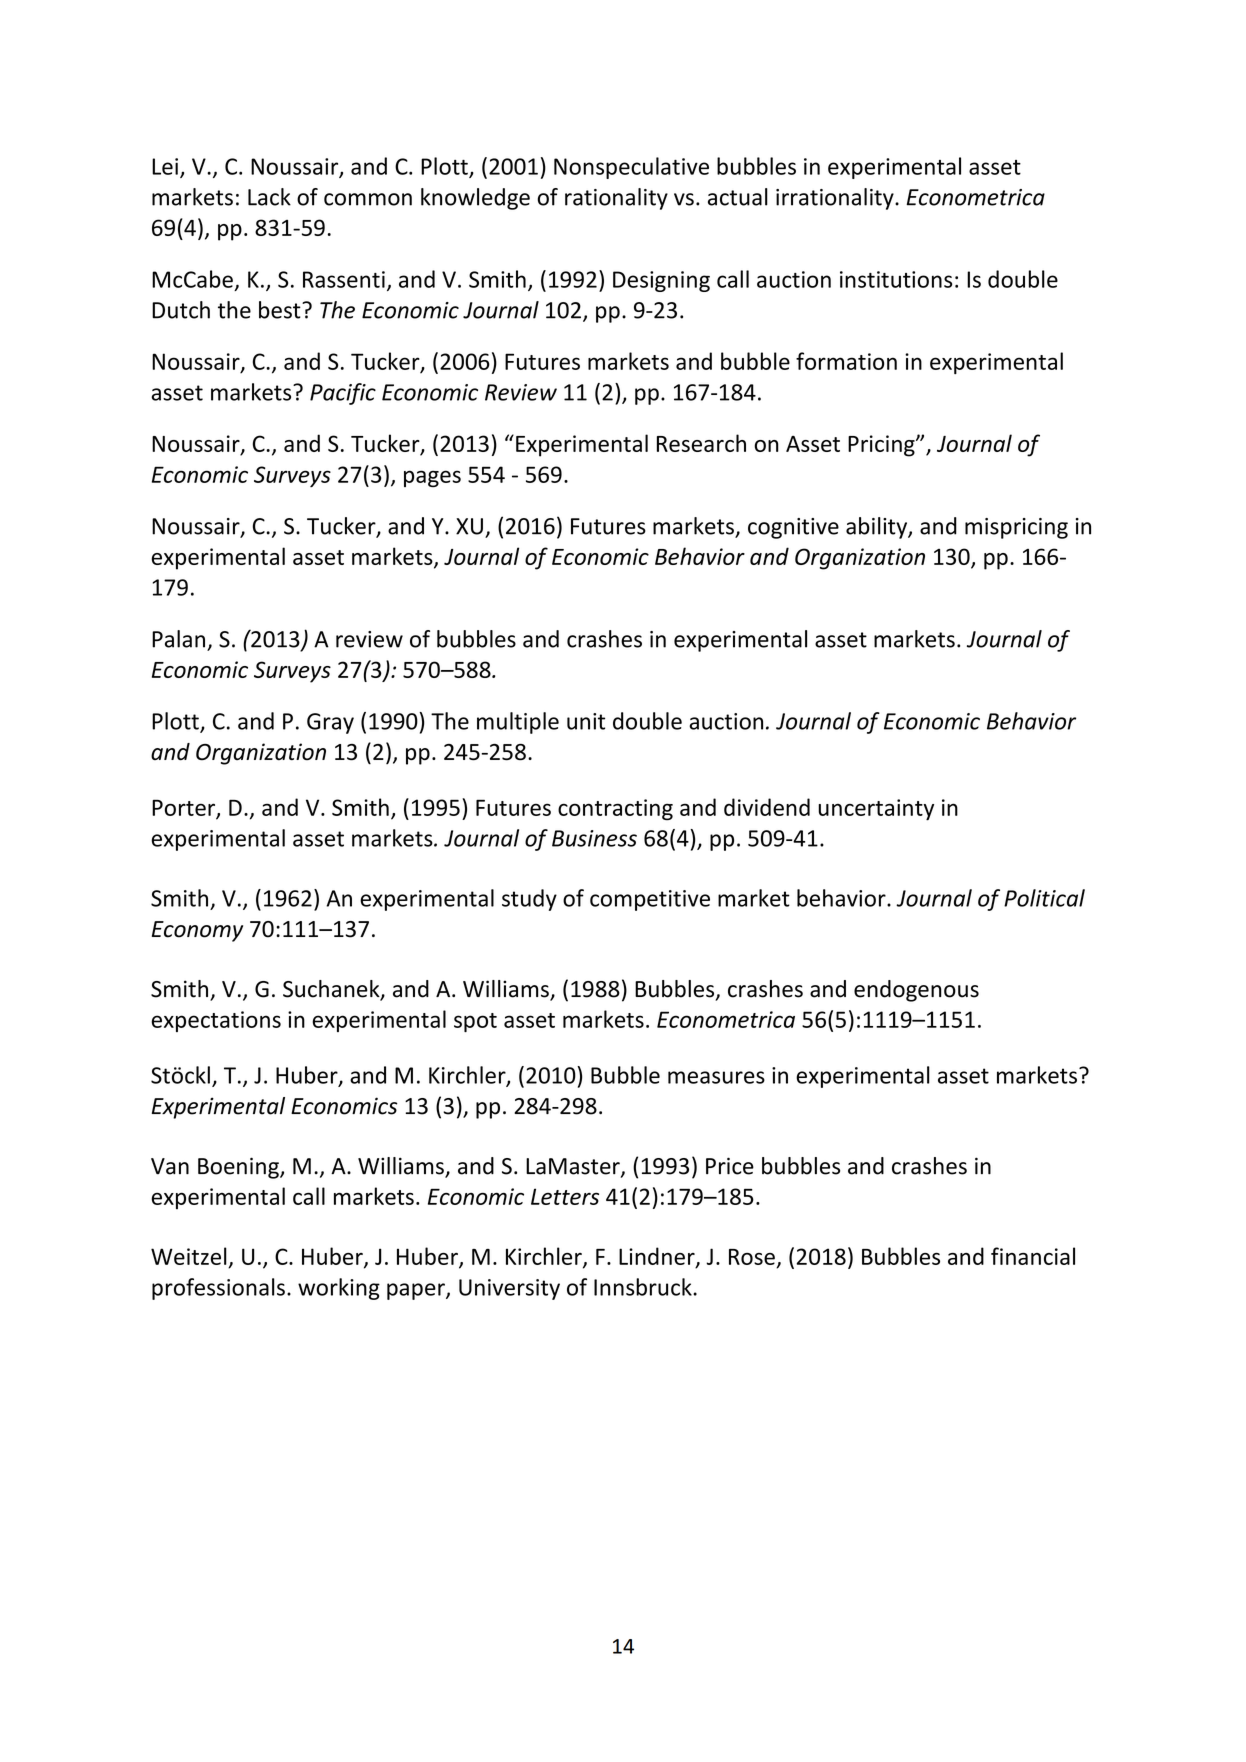 This page has width=1246, height=1762. I want to click on professionals, so click(218, 1289).
